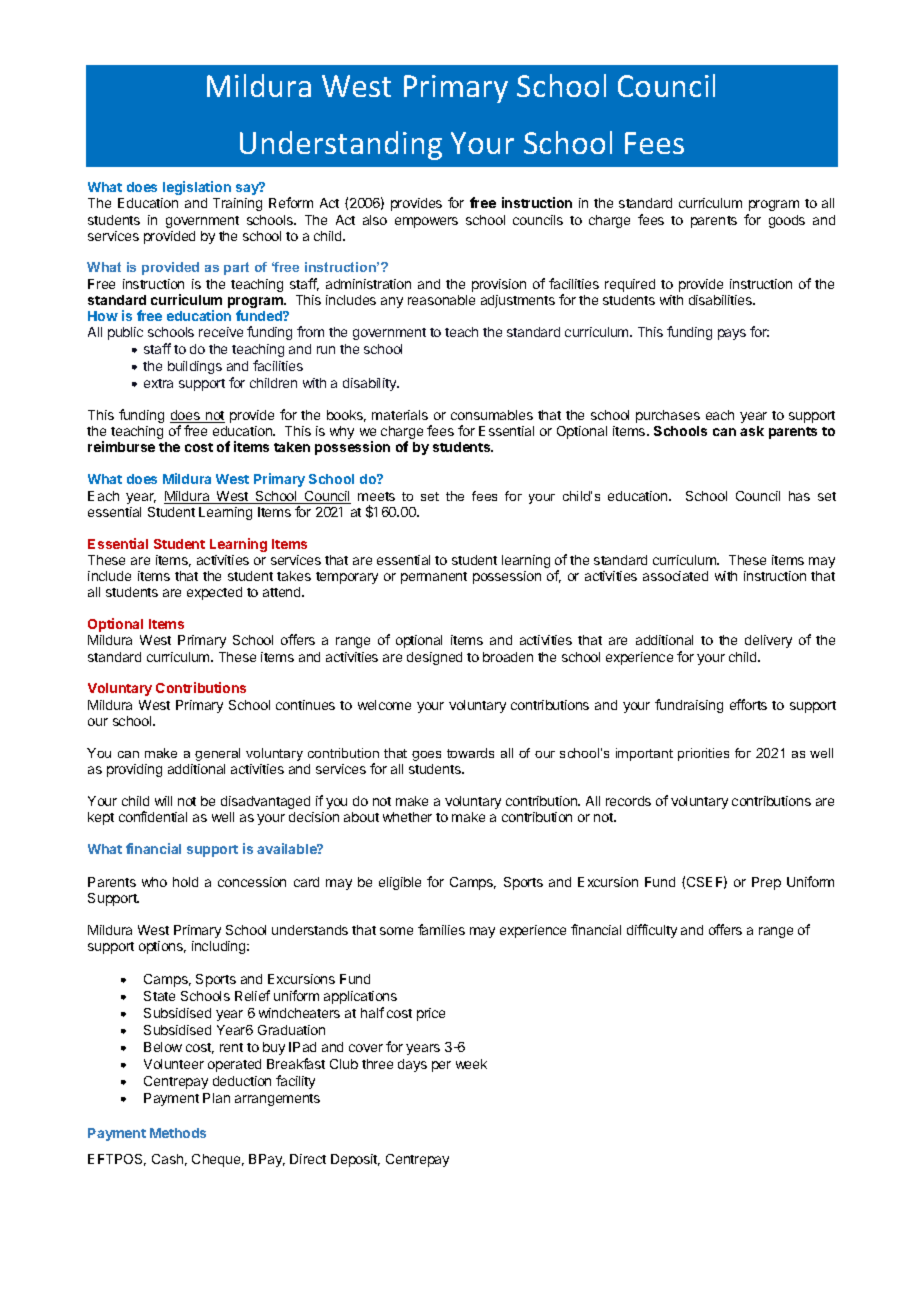  Describe the element at coordinates (197, 188) in the document. I see `legislation` at that location.
